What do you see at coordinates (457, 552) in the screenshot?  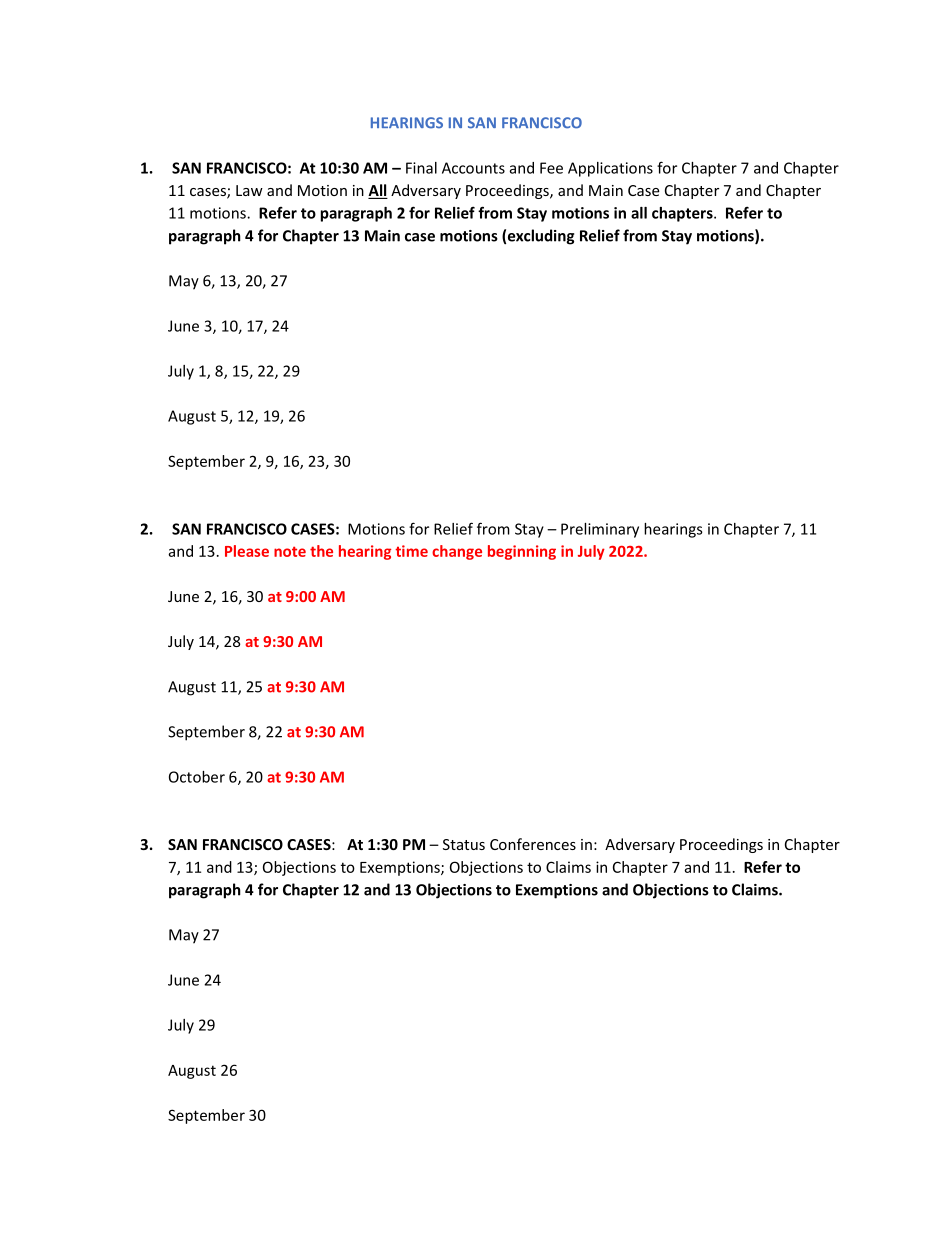 I see `change` at bounding box center [457, 552].
